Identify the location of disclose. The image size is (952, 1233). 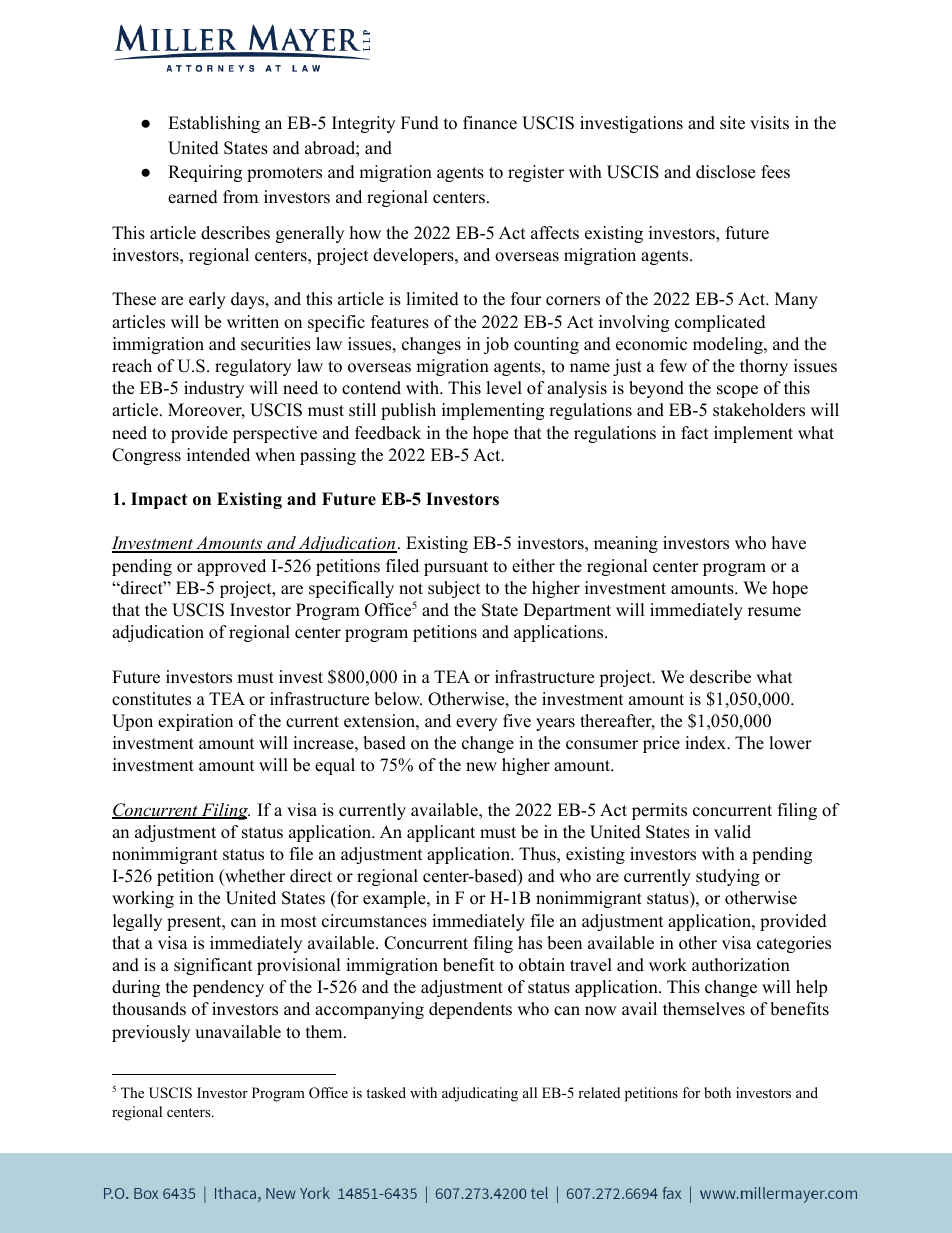
(725, 172).
